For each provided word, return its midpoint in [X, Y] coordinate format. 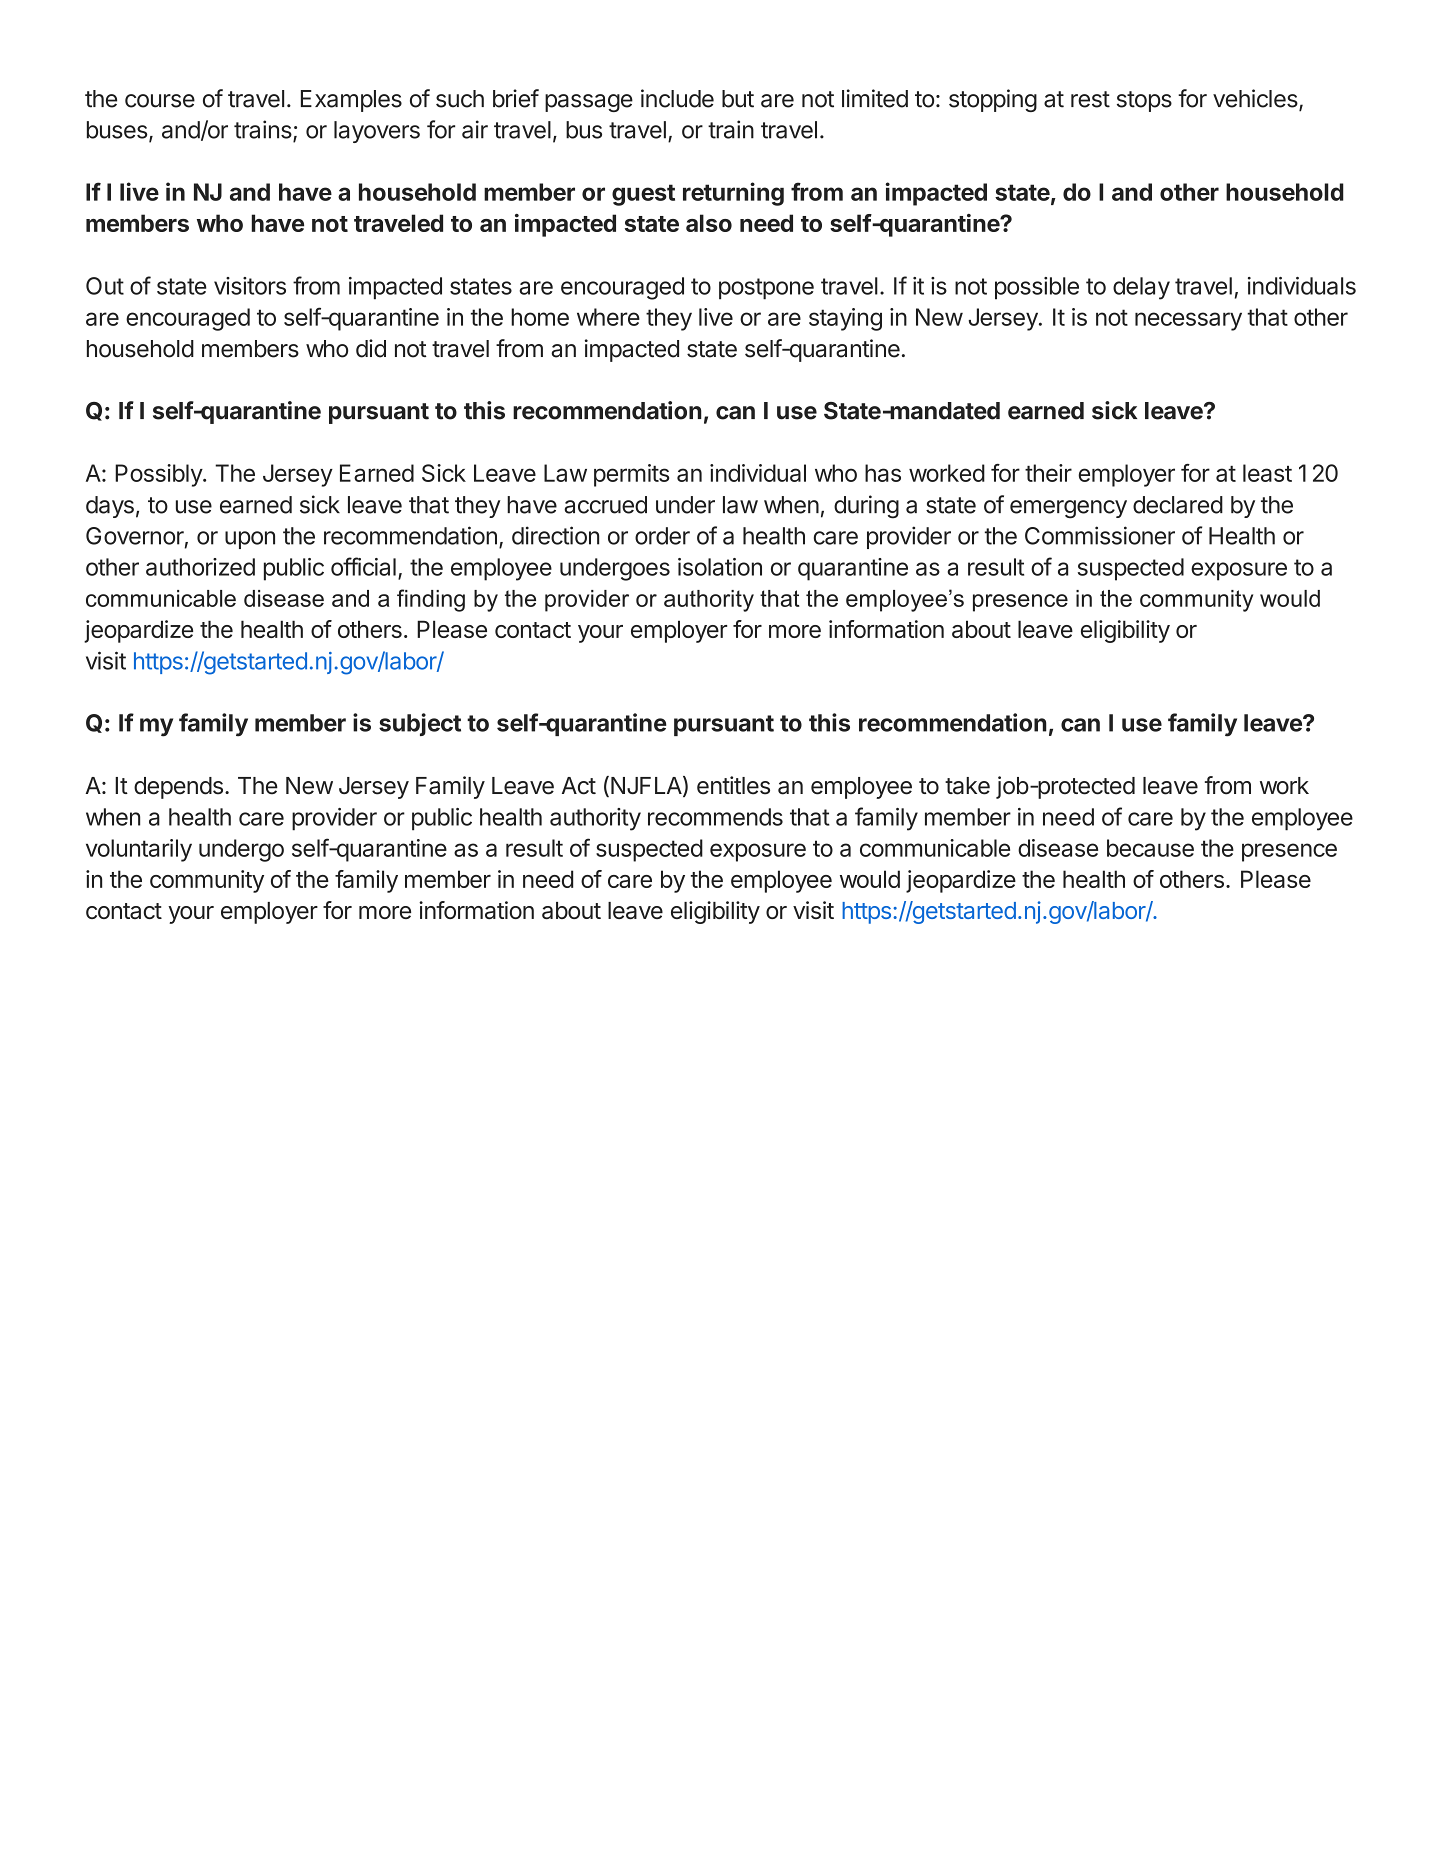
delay [1141, 288]
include [677, 98]
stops [1144, 101]
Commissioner [1100, 535]
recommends [715, 817]
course [160, 101]
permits [631, 475]
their [1048, 473]
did [371, 348]
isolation [720, 567]
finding [431, 600]
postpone [766, 289]
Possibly [159, 475]
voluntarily [139, 850]
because [1150, 848]
